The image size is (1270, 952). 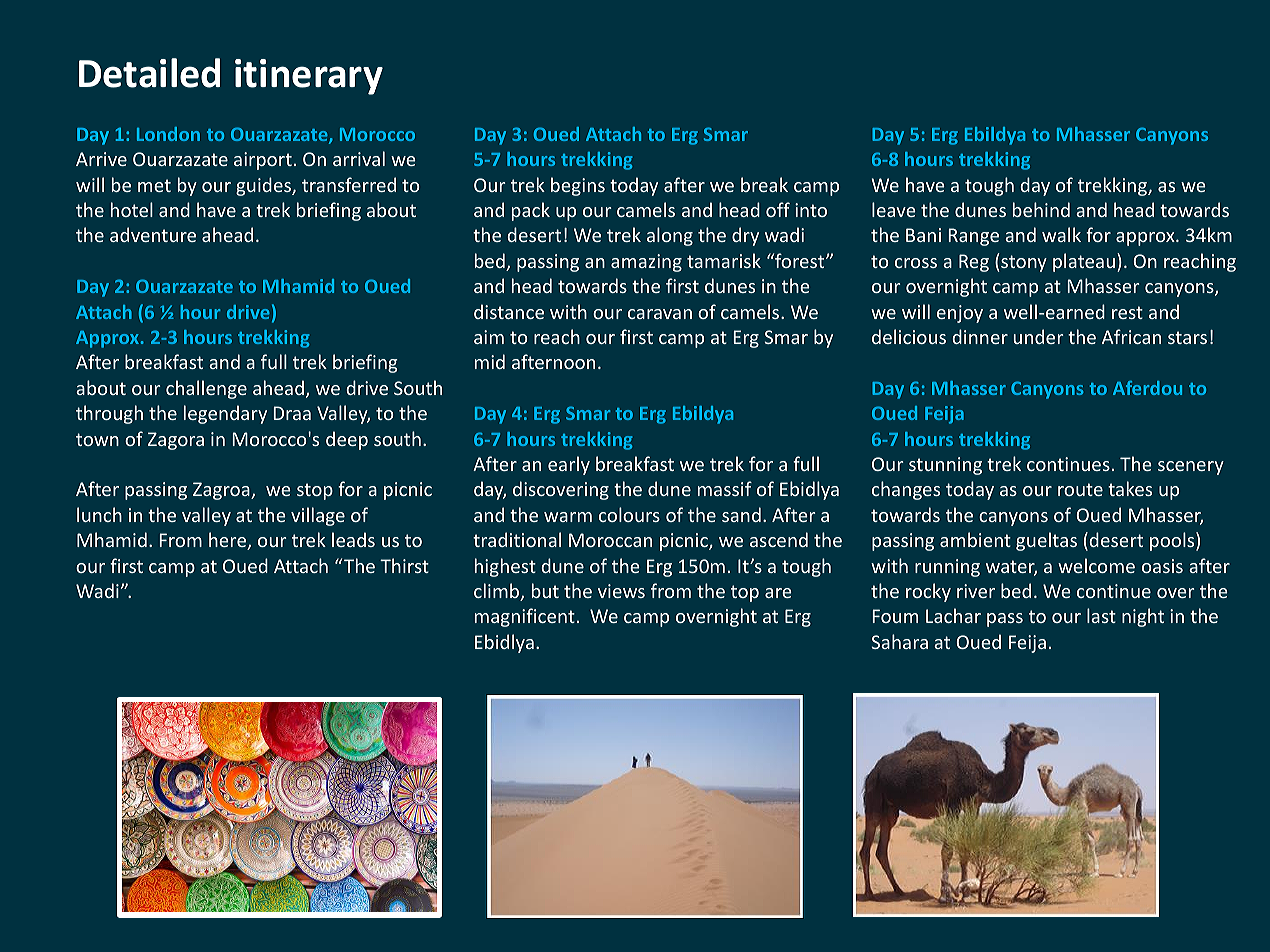 What do you see at coordinates (1041, 209) in the image?
I see `behind` at bounding box center [1041, 209].
